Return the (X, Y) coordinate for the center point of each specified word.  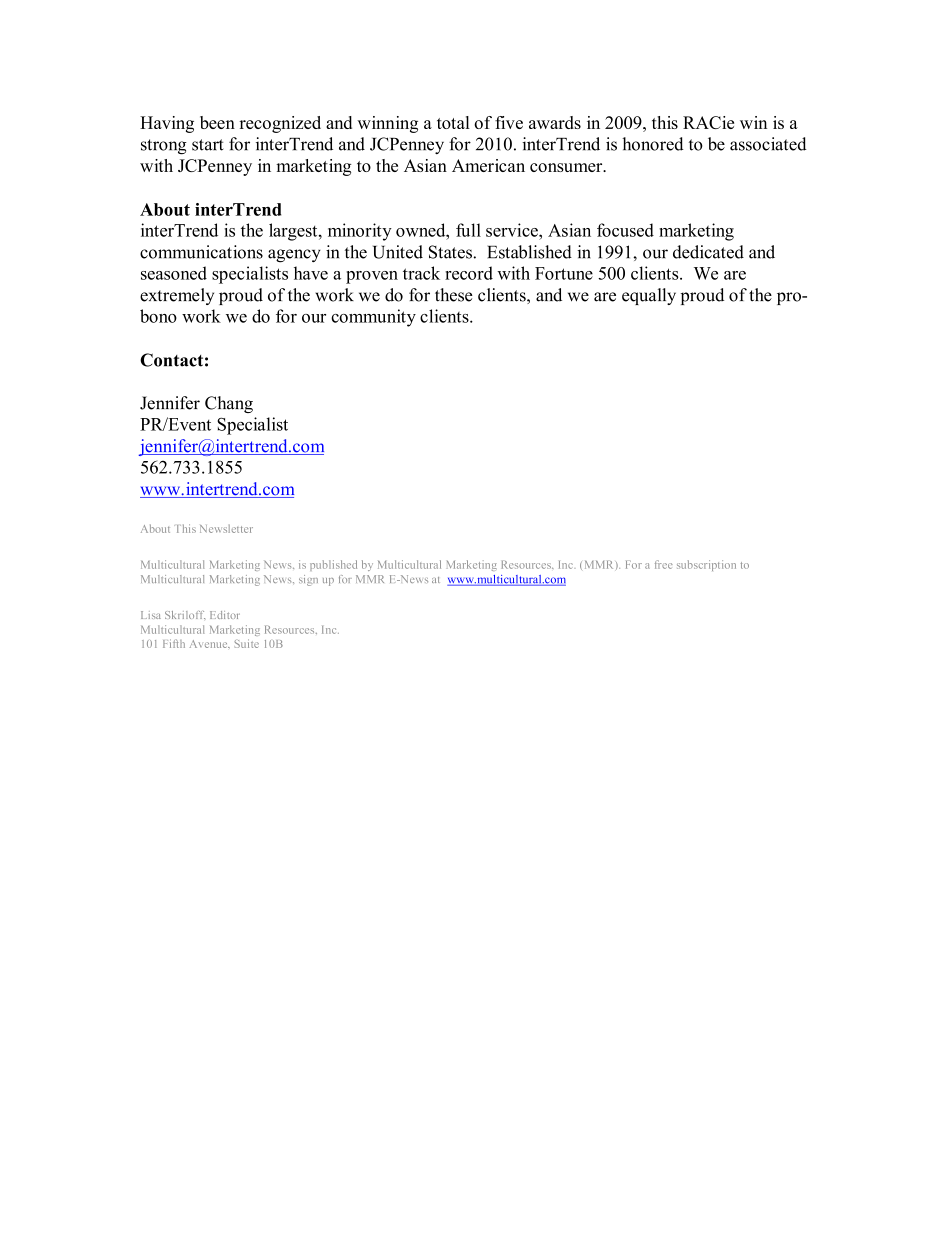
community (373, 318)
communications (201, 252)
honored (653, 144)
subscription (706, 565)
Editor (225, 615)
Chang (229, 404)
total (453, 122)
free (664, 564)
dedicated (708, 252)
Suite (246, 643)
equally (649, 296)
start (208, 145)
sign (308, 580)
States (451, 252)
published (333, 565)
